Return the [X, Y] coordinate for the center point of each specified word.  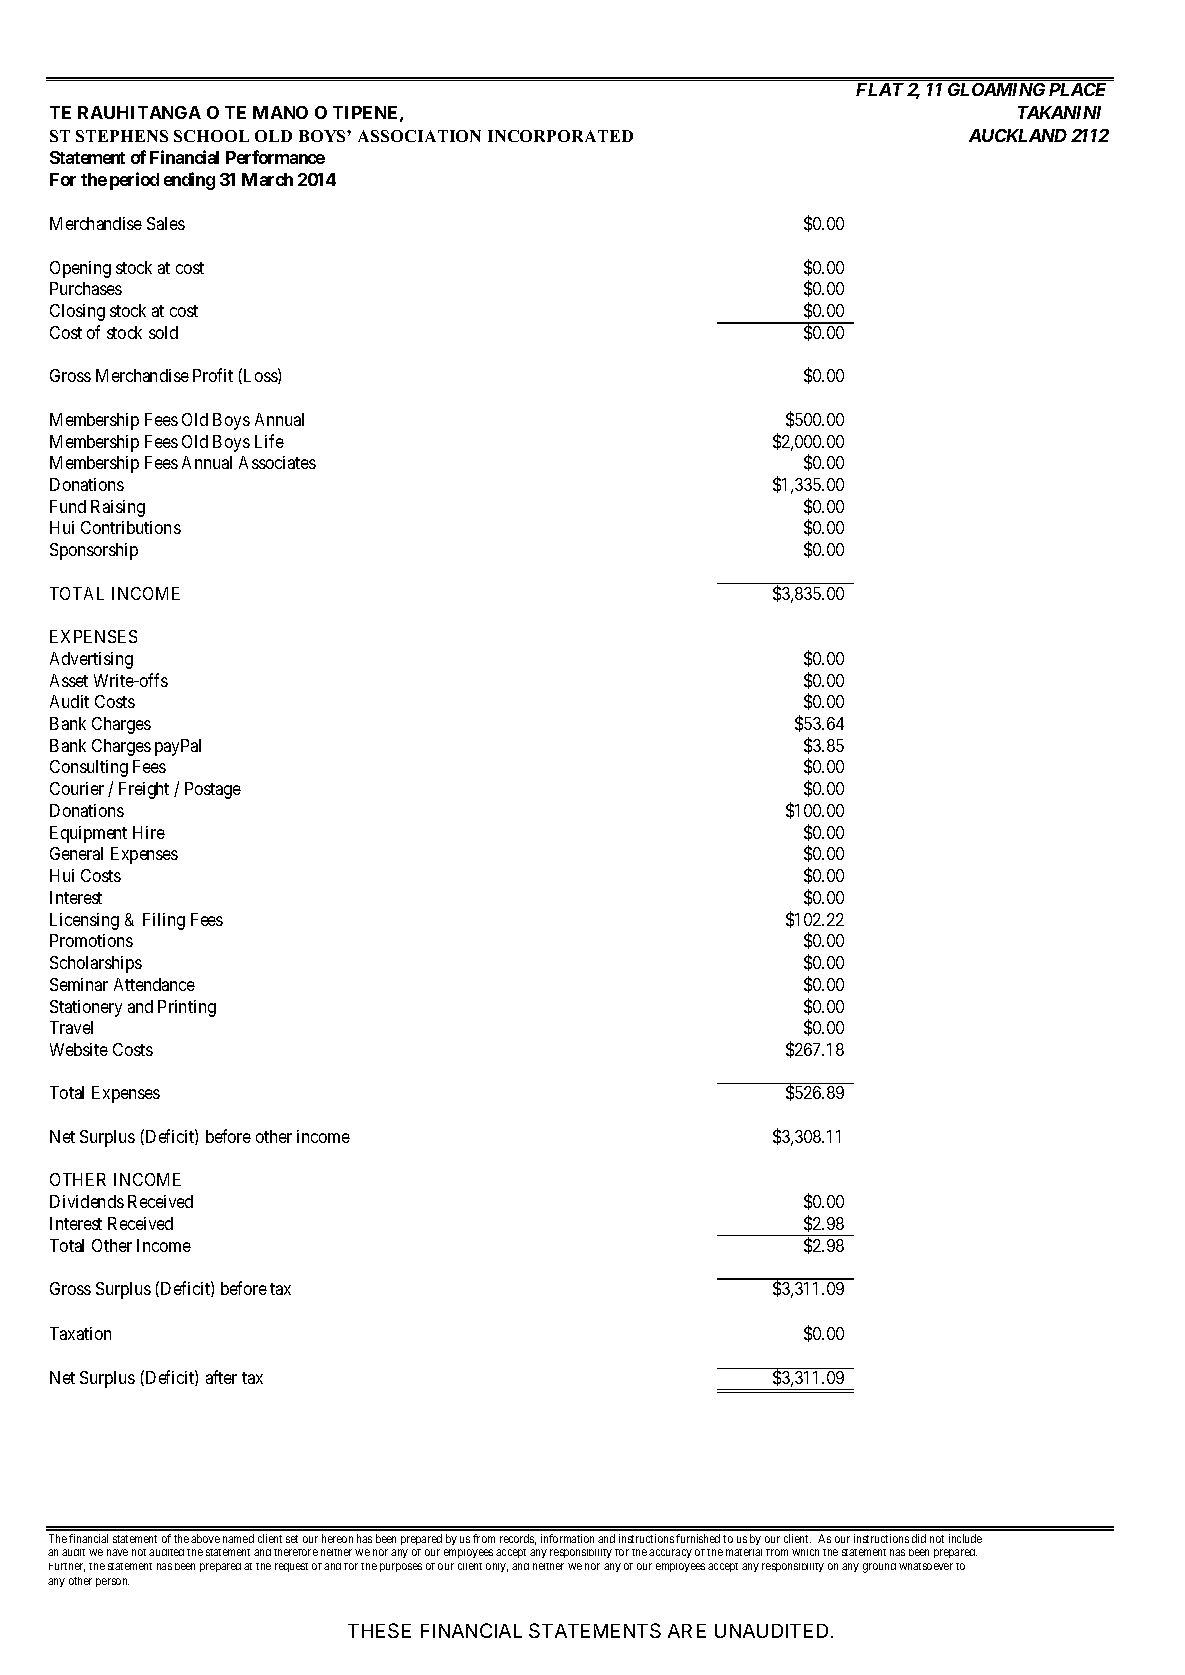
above [205, 1538]
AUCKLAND [1018, 135]
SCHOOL [211, 136]
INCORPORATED [560, 136]
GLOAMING [996, 89]
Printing [187, 1008]
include [965, 1538]
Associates [277, 462]
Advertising [91, 660]
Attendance [154, 984]
